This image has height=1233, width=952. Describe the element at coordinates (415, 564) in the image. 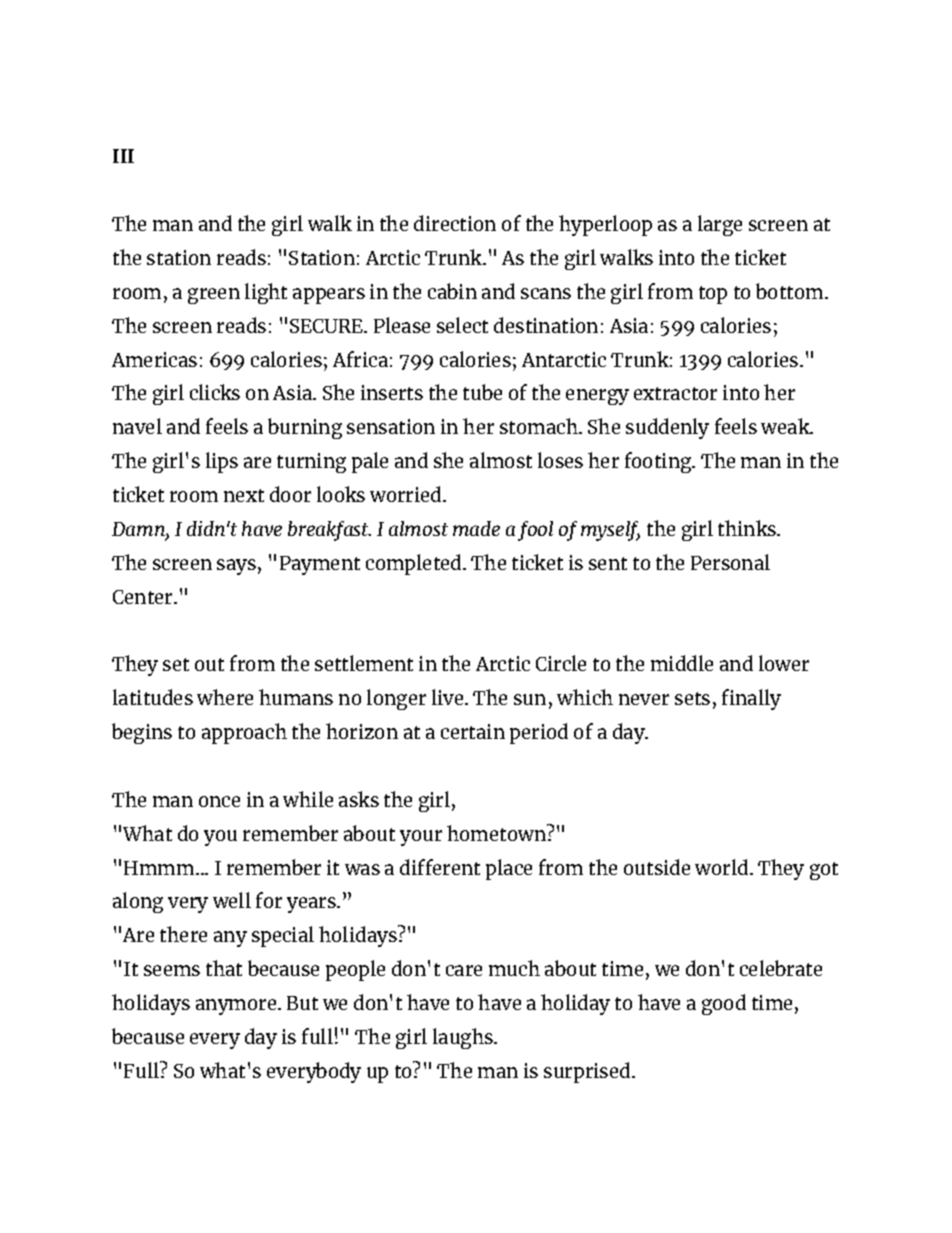

I see `completed` at that location.
